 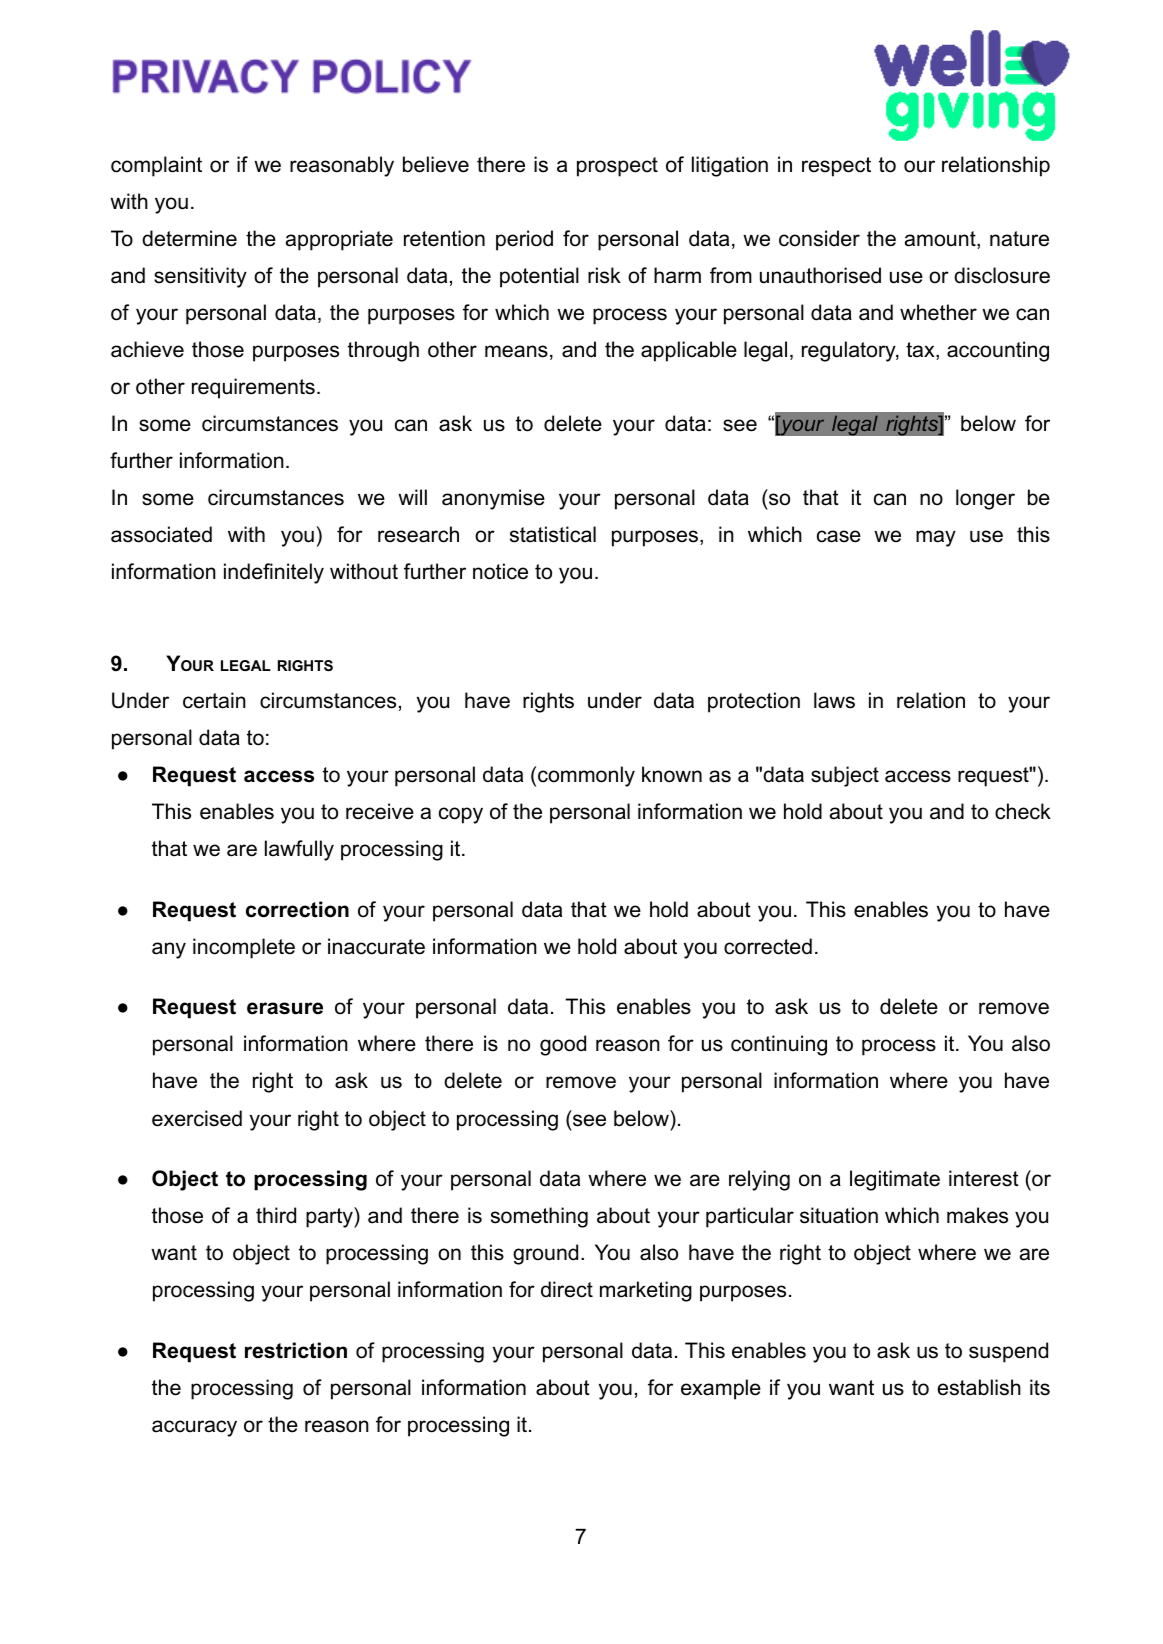 What do you see at coordinates (941, 240) in the screenshot?
I see `amount` at bounding box center [941, 240].
